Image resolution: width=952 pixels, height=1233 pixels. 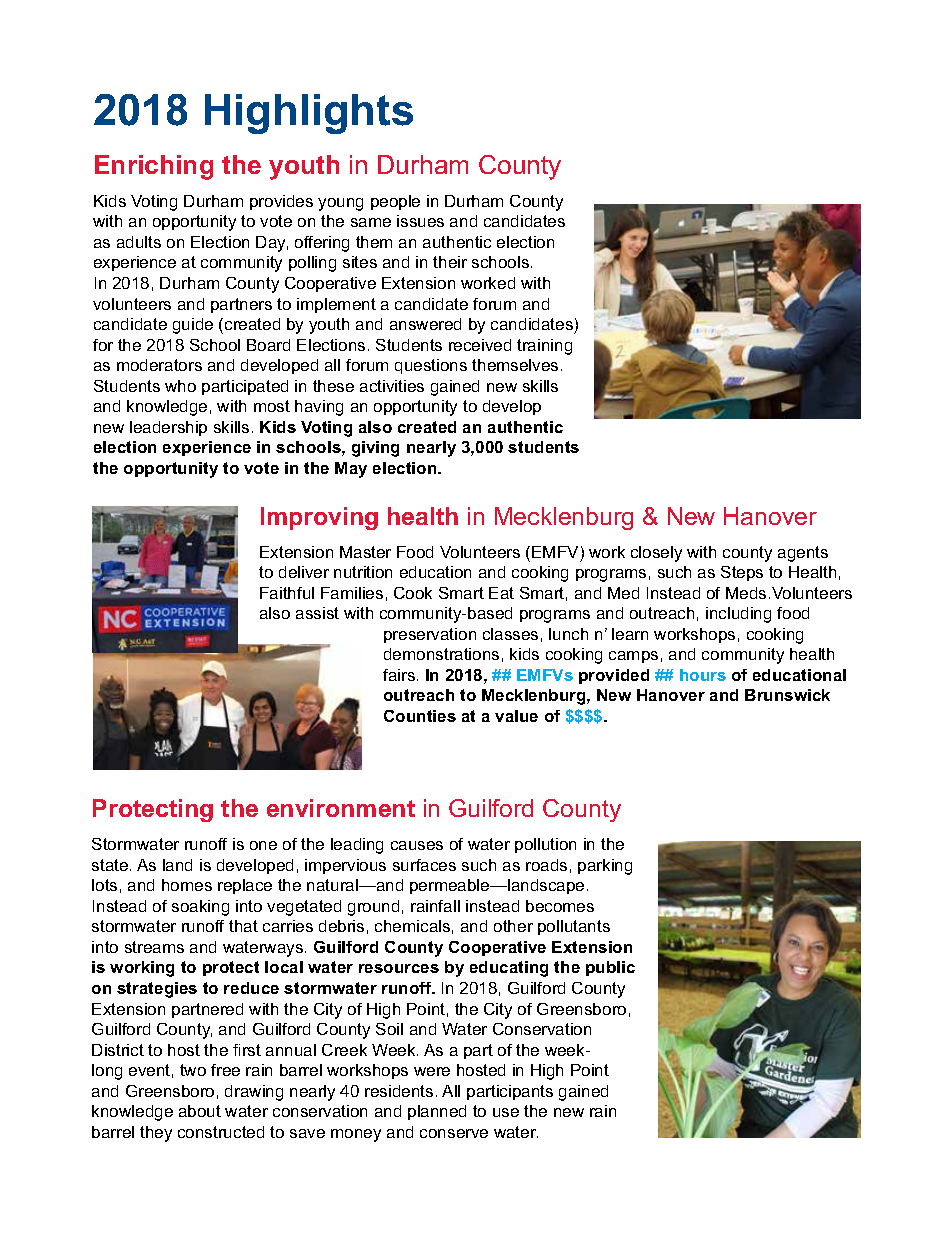 What do you see at coordinates (417, 845) in the screenshot?
I see `causes` at bounding box center [417, 845].
